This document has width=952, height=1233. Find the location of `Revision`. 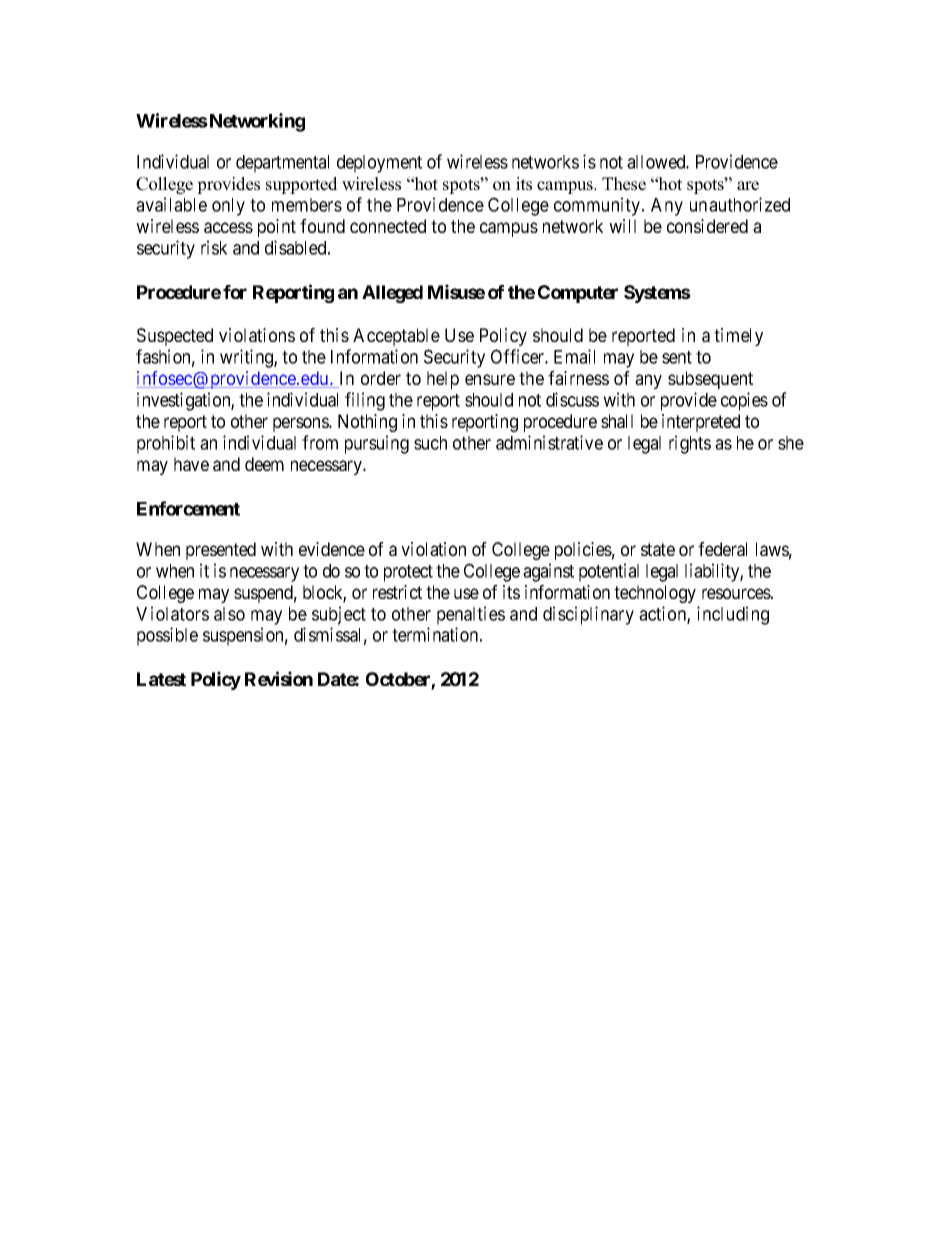

Revision is located at coordinates (279, 678).
